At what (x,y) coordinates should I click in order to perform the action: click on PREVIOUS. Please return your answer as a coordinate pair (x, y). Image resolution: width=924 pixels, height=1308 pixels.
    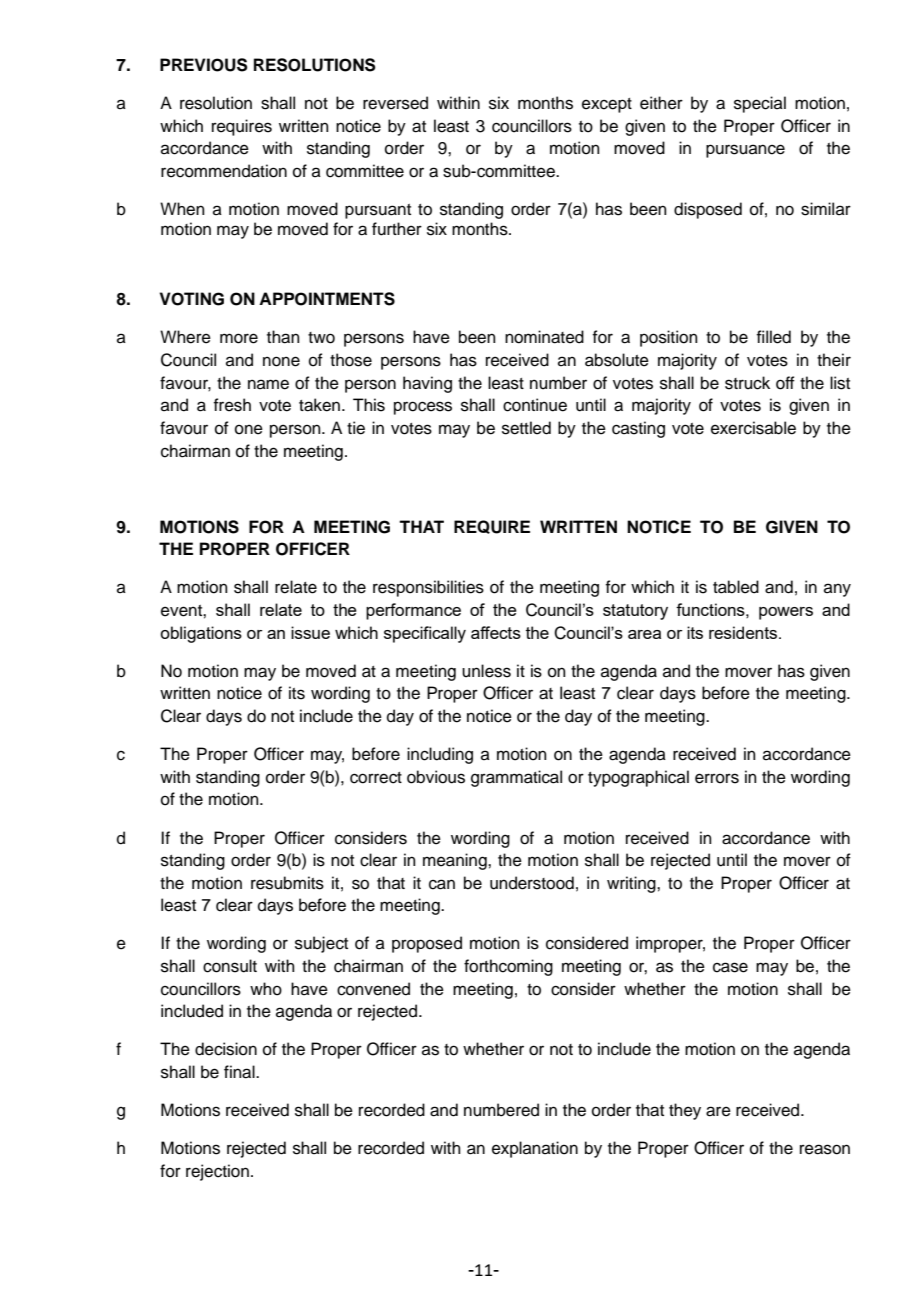
    Looking at the image, I should click on (204, 65).
